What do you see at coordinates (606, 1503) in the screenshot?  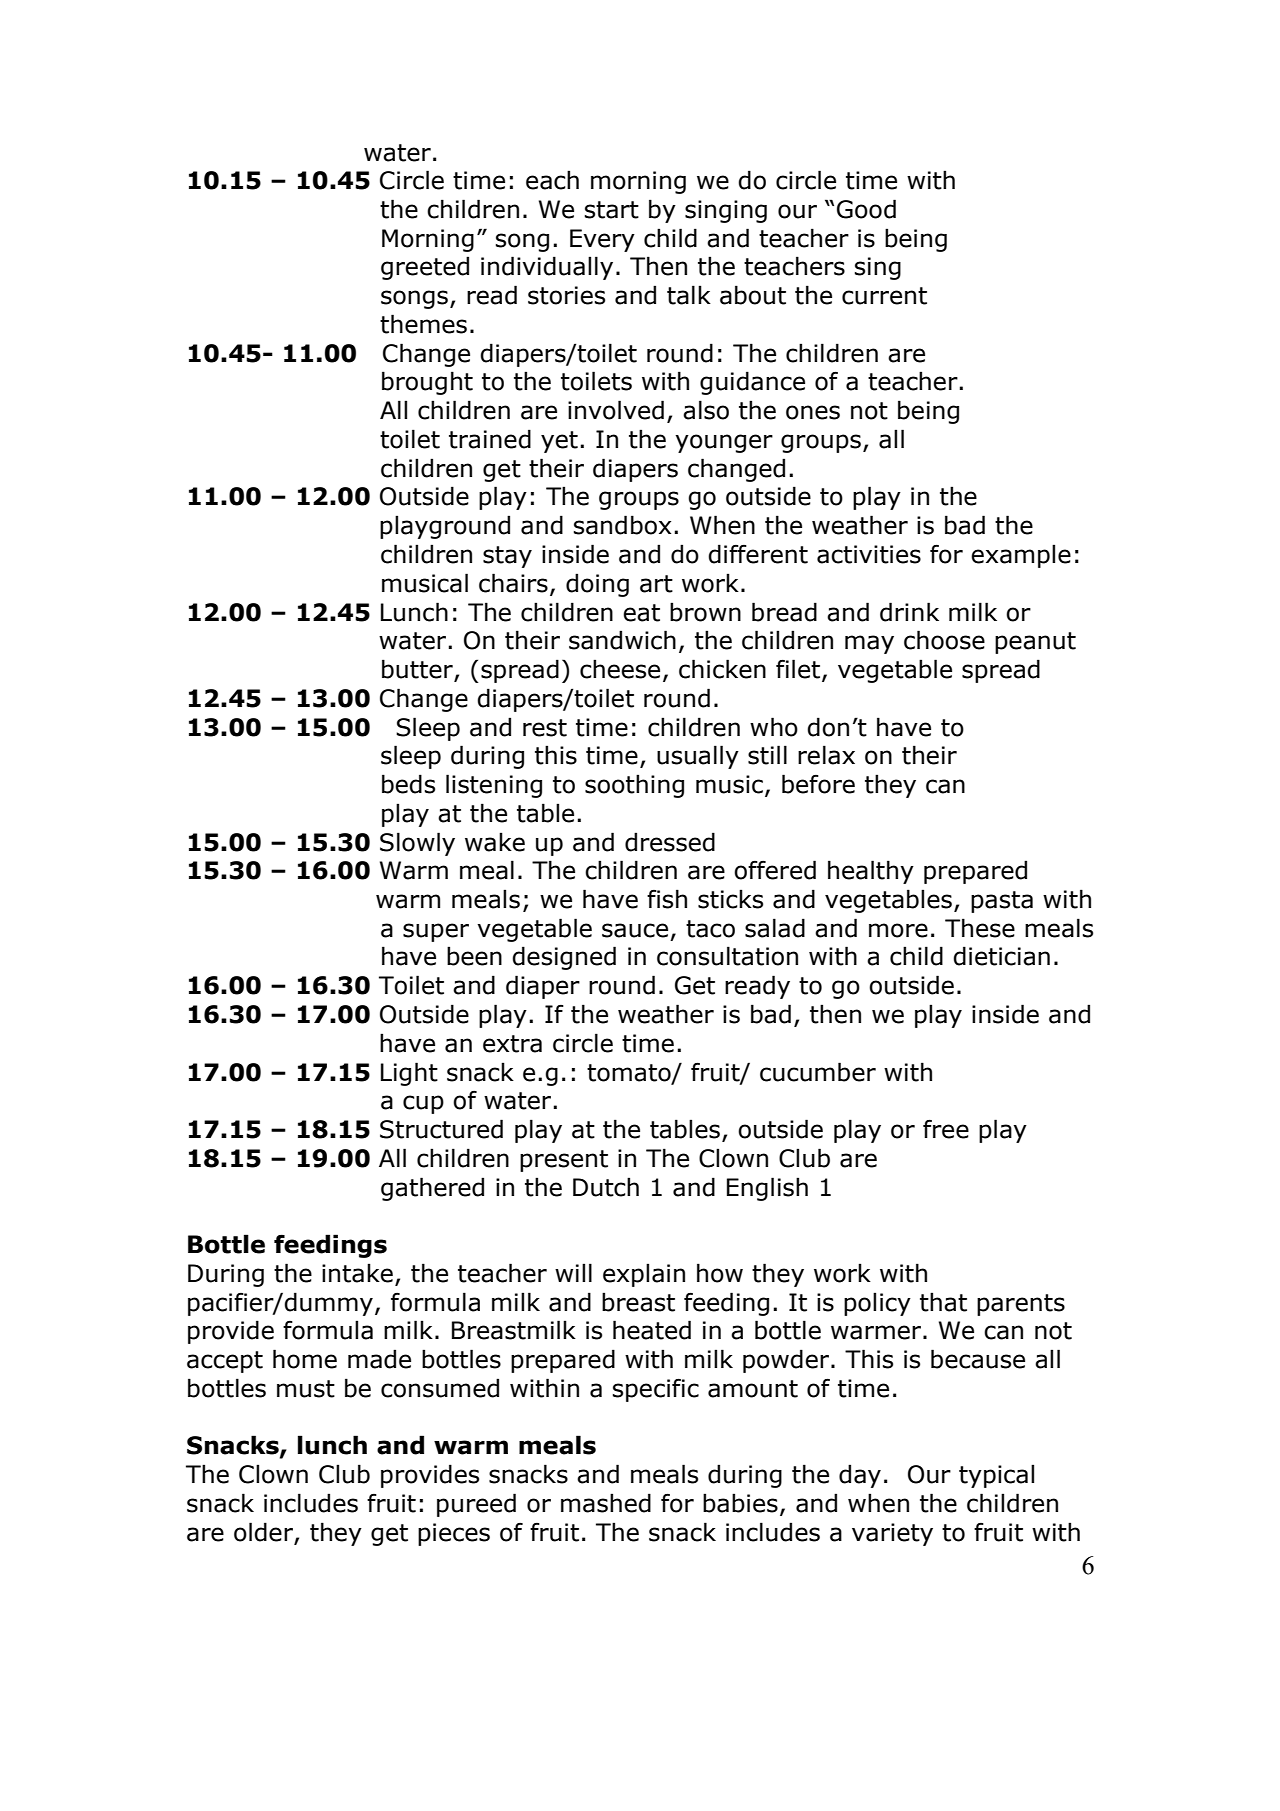 I see `mashed` at bounding box center [606, 1503].
